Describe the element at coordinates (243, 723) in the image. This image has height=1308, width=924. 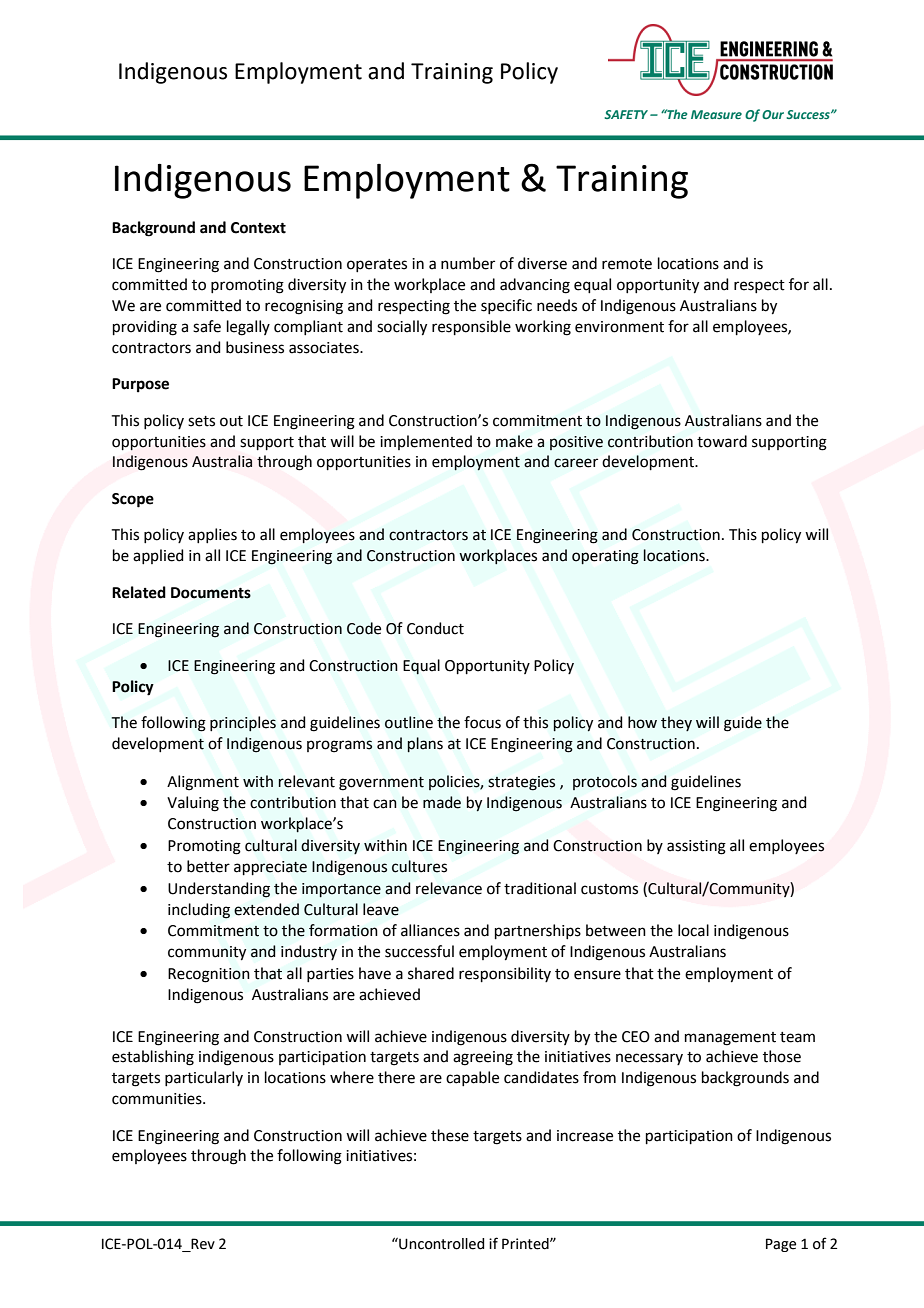
I see `principles` at that location.
